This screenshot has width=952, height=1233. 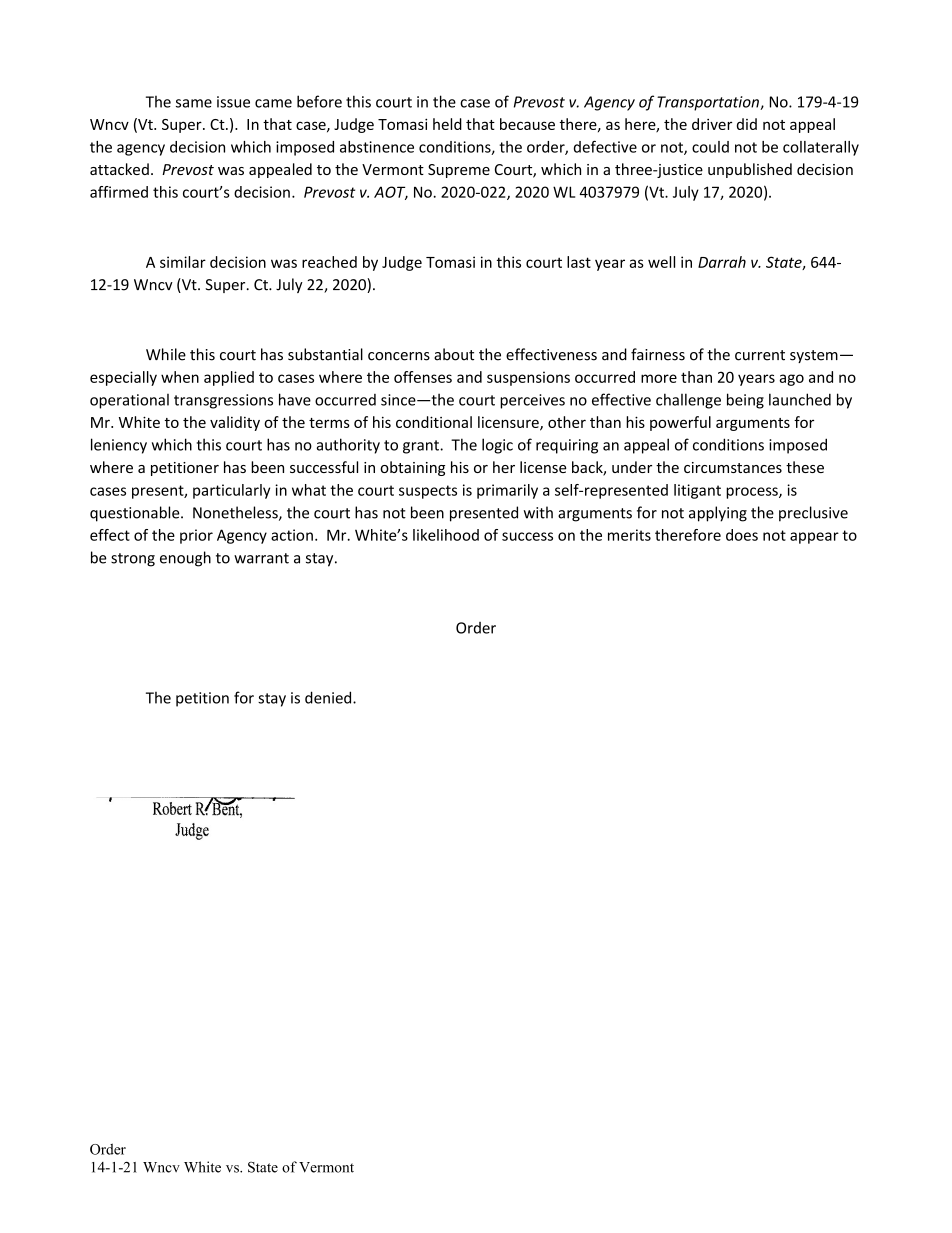 I want to click on held, so click(x=447, y=124).
